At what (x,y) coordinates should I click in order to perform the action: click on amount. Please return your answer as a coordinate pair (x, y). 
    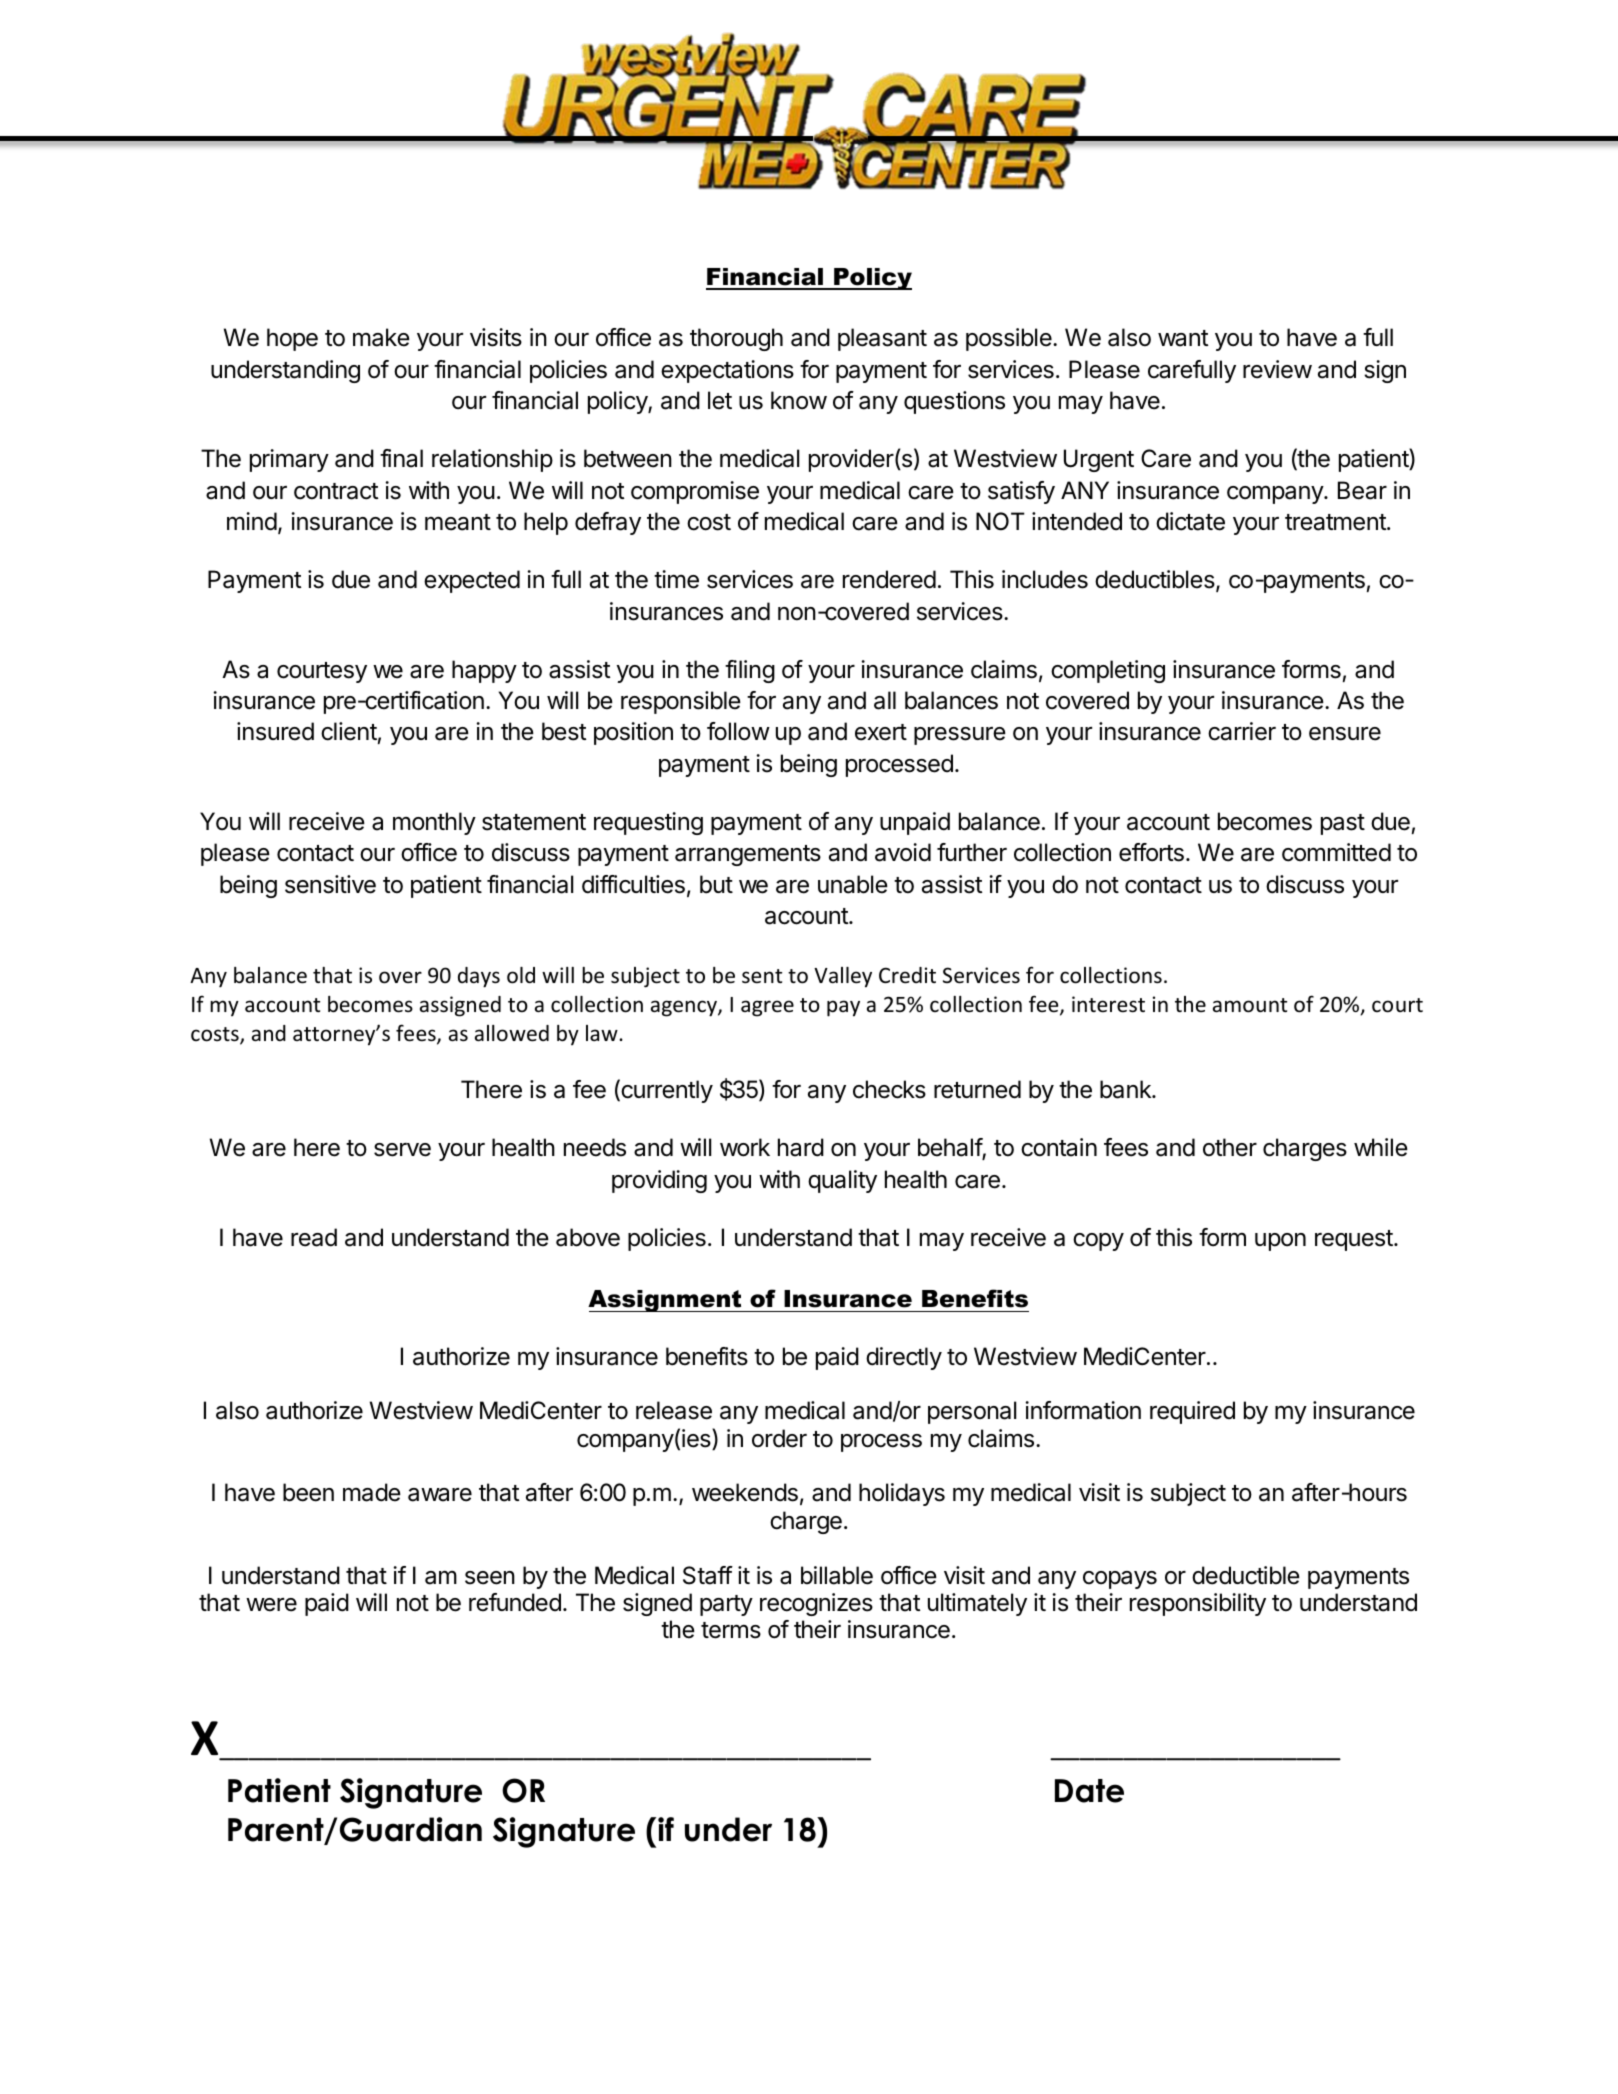
    Looking at the image, I should click on (1250, 1005).
